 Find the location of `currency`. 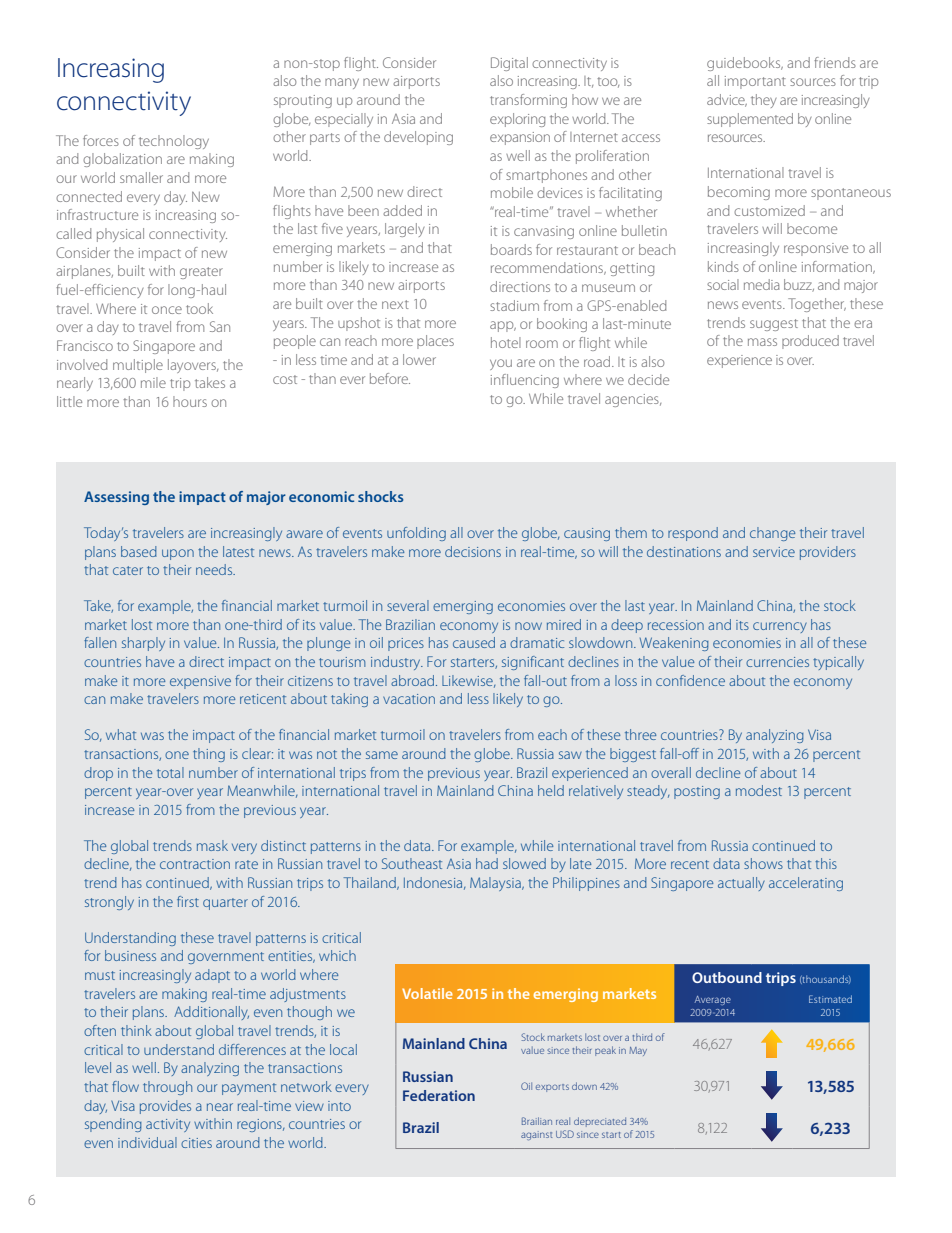

currency is located at coordinates (780, 627).
